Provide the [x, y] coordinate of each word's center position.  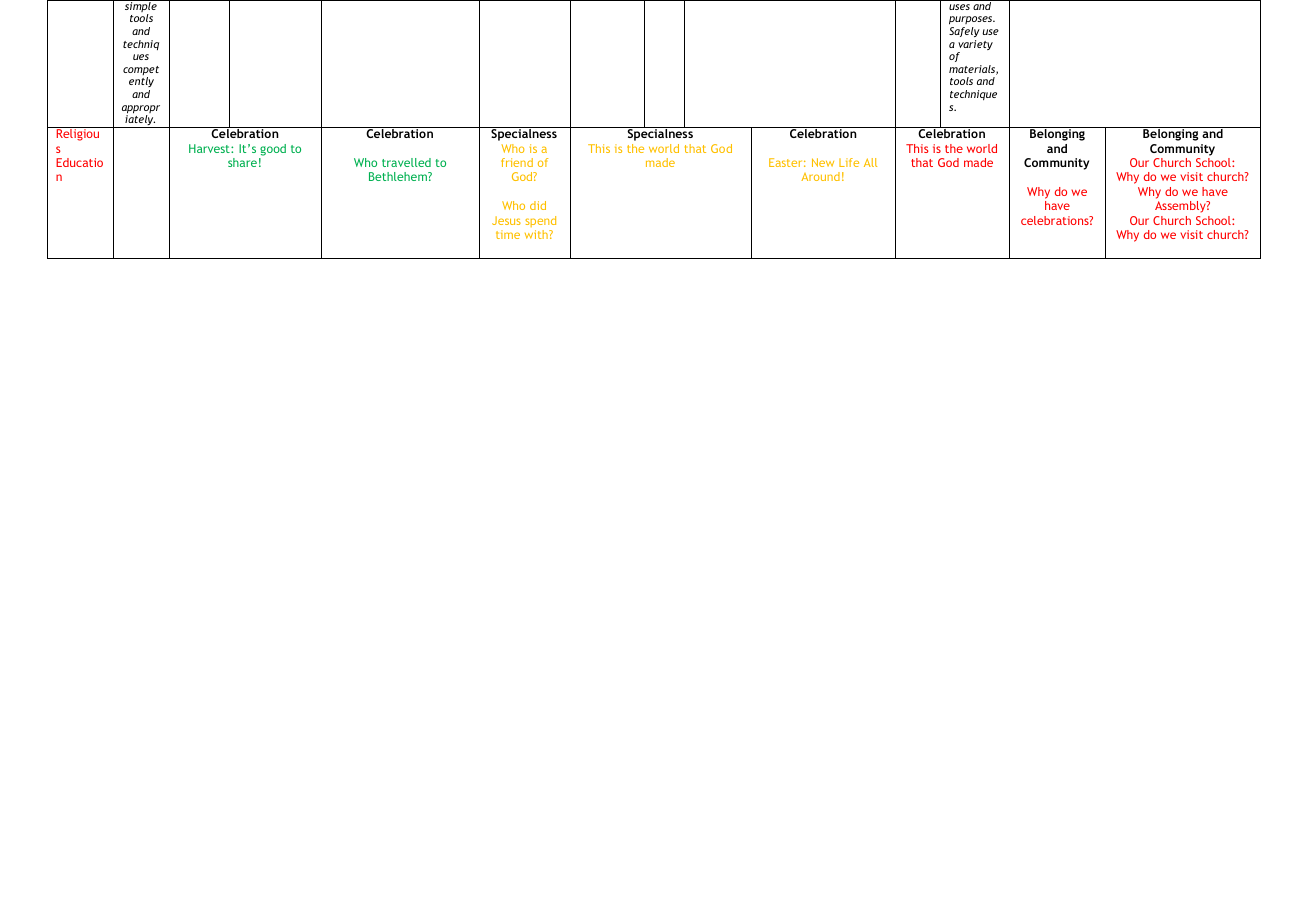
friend [517, 162]
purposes [972, 20]
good [273, 150]
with [537, 234]
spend [540, 221]
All [870, 162]
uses [959, 7]
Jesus [506, 220]
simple [141, 7]
